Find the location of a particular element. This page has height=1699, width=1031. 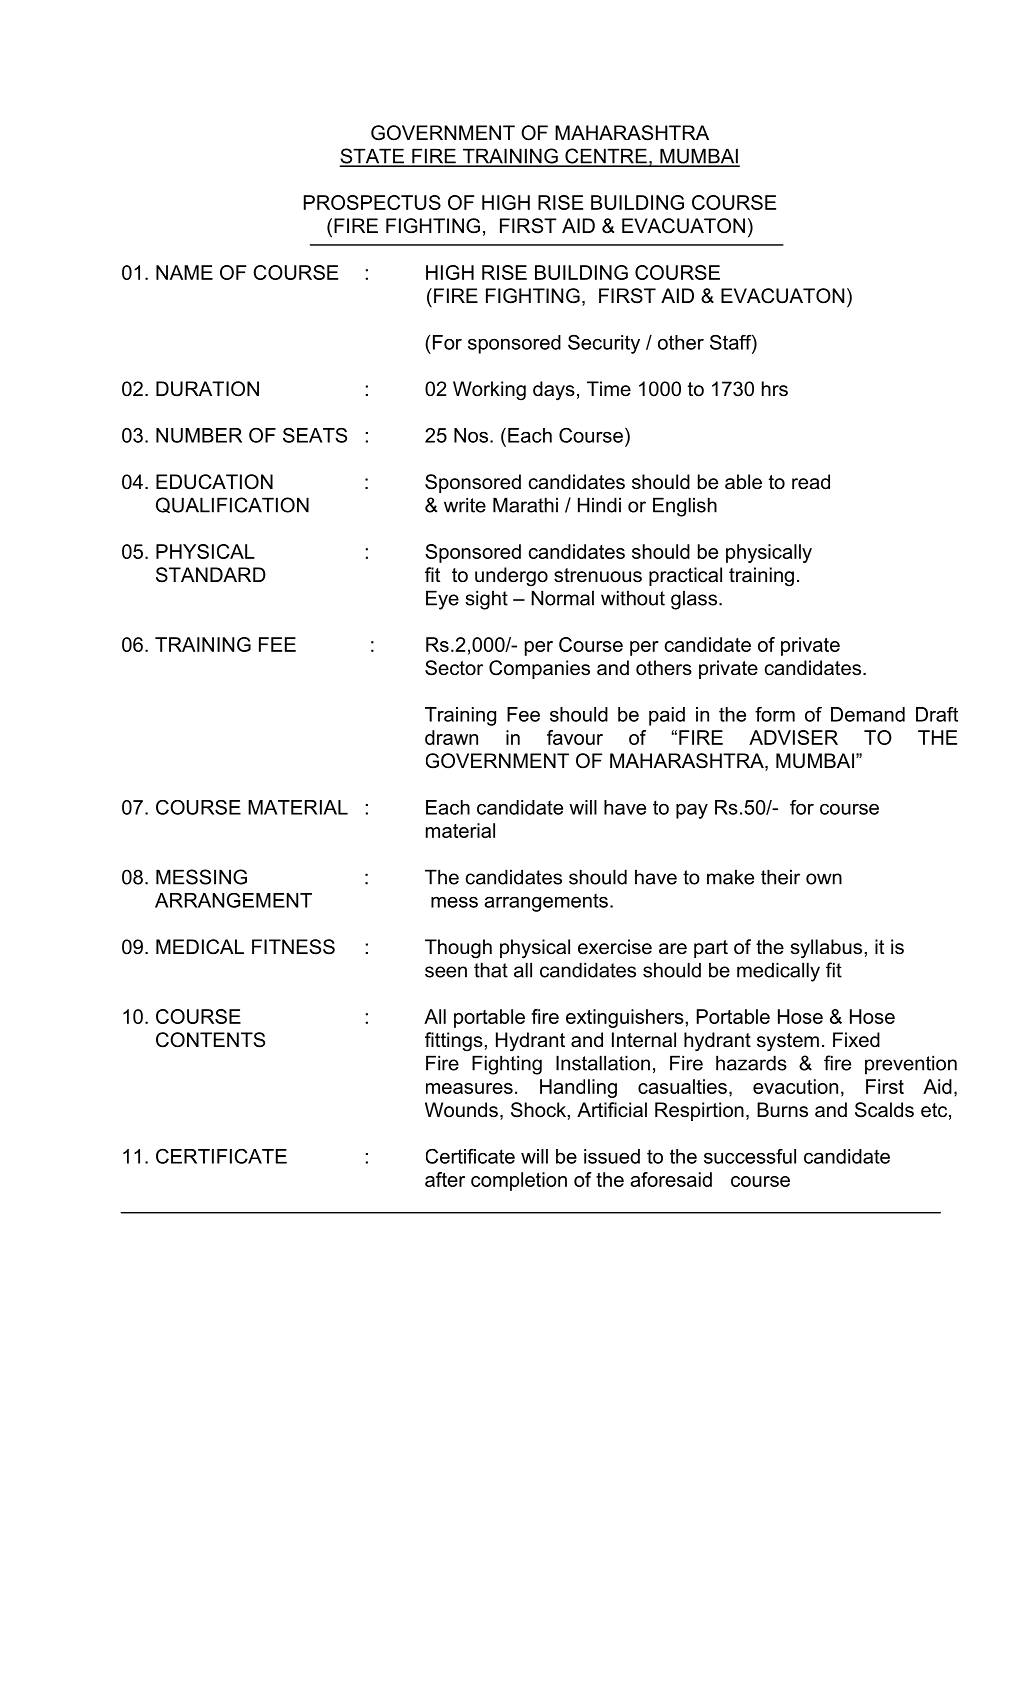

QUALIFICATION is located at coordinates (232, 505).
